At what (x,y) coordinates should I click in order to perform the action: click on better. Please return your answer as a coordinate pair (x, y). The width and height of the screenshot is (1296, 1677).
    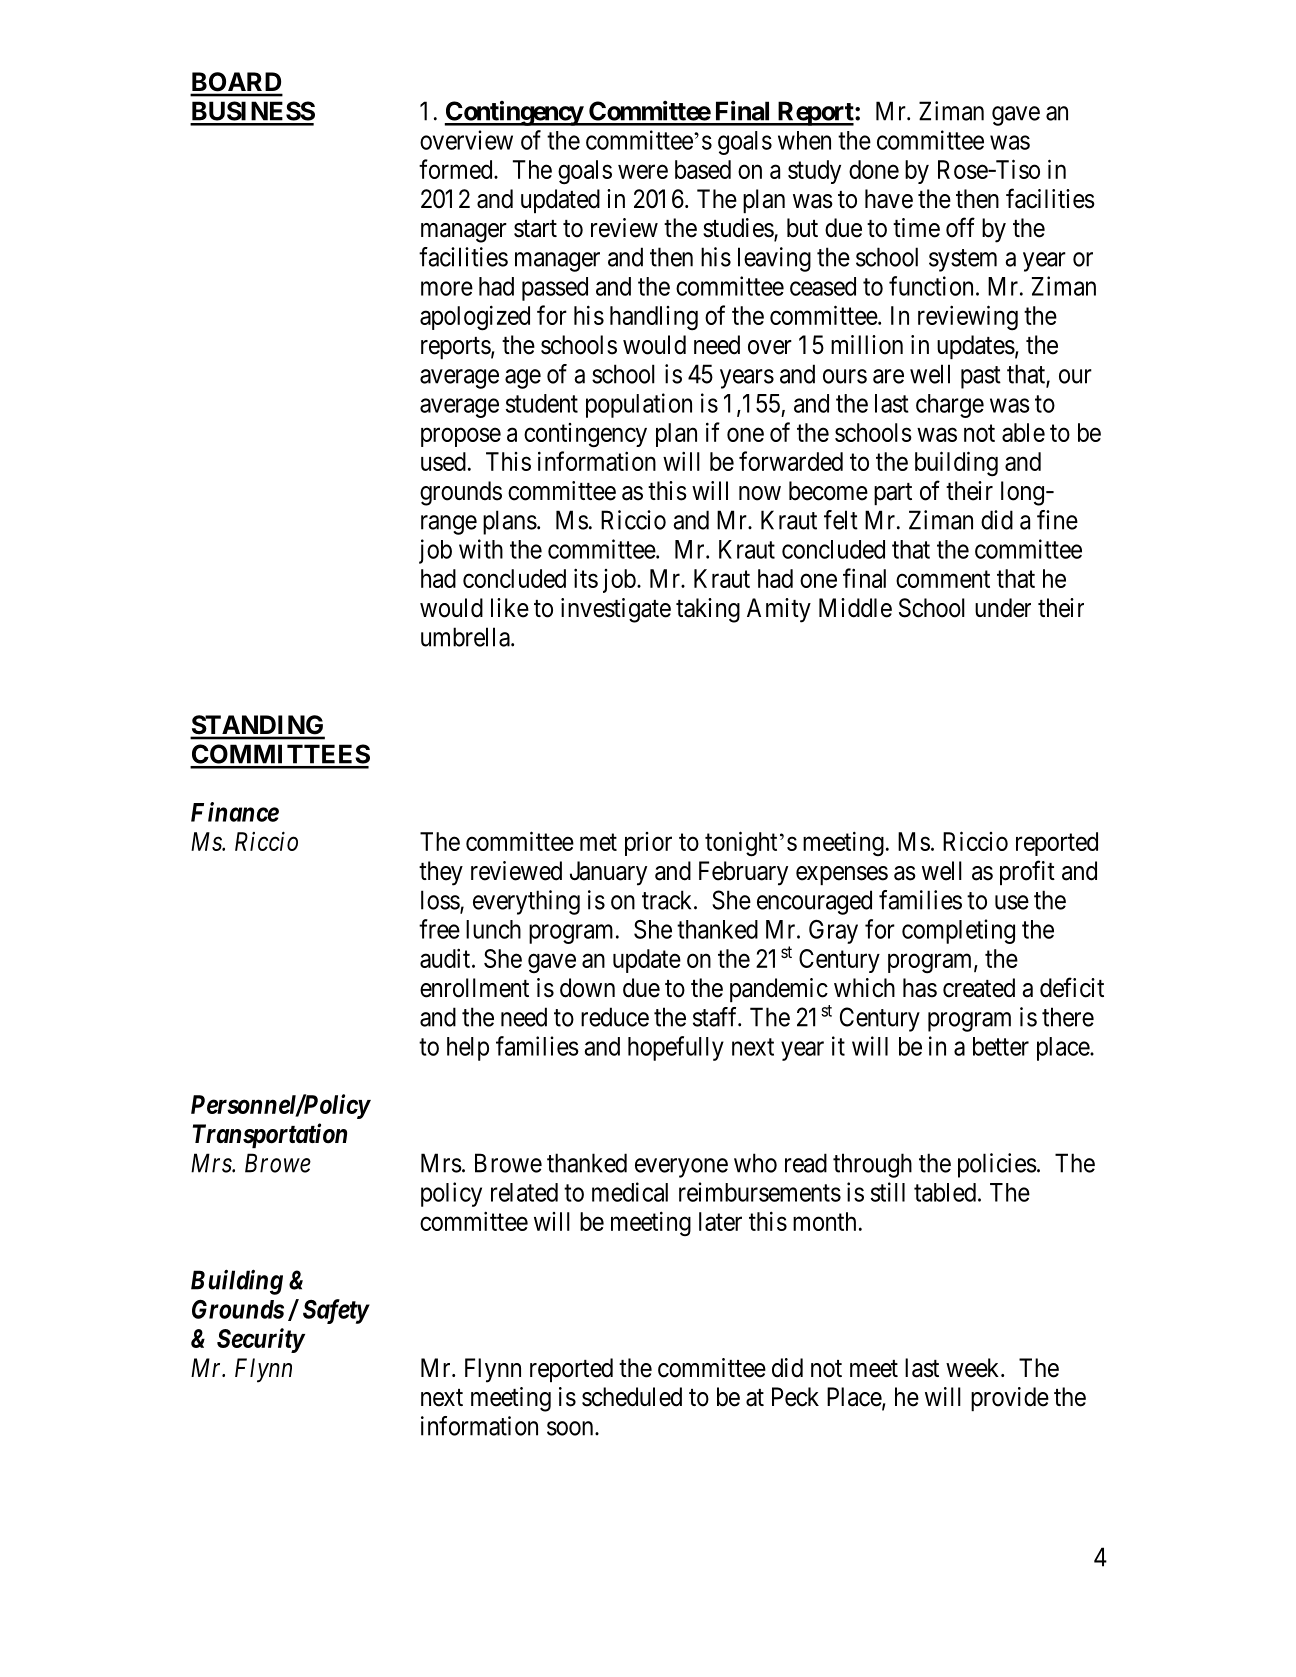
    Looking at the image, I should click on (1001, 1046).
